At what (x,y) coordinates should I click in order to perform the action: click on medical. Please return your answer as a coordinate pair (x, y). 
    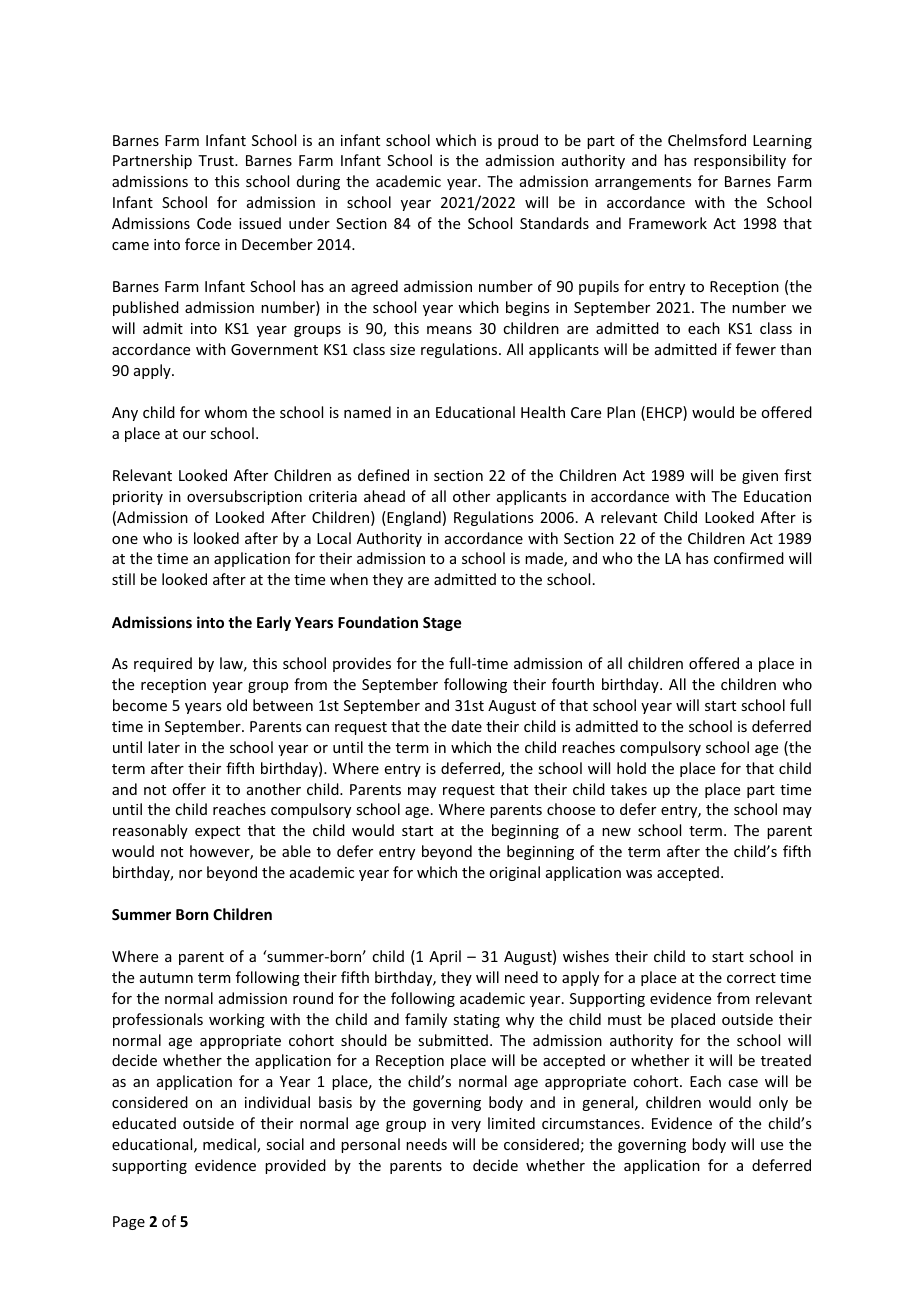
    Looking at the image, I should click on (230, 1145).
